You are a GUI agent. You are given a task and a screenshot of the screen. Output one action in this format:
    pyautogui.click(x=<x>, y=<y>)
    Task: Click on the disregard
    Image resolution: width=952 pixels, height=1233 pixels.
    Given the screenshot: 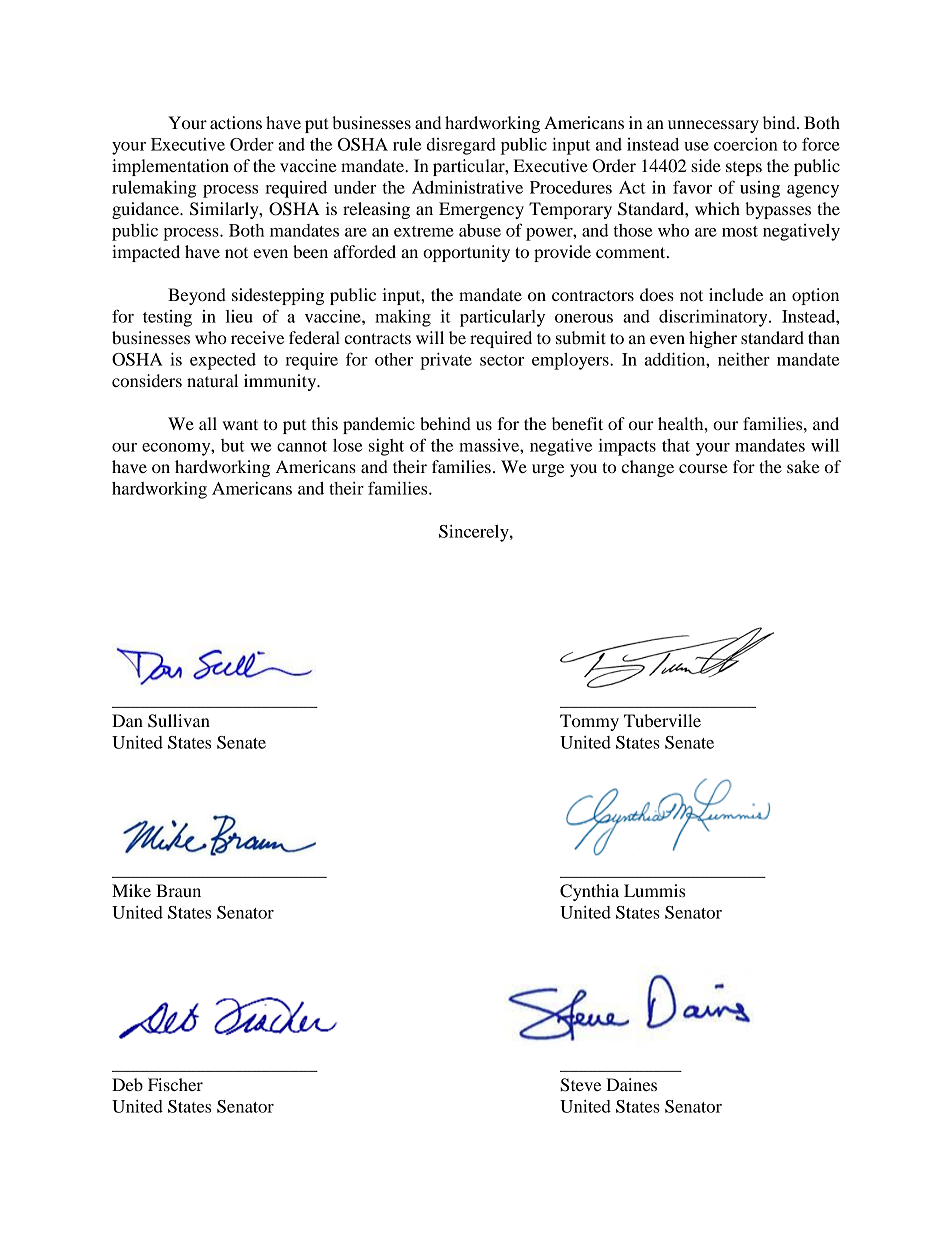 What is the action you would take?
    pyautogui.click(x=461, y=146)
